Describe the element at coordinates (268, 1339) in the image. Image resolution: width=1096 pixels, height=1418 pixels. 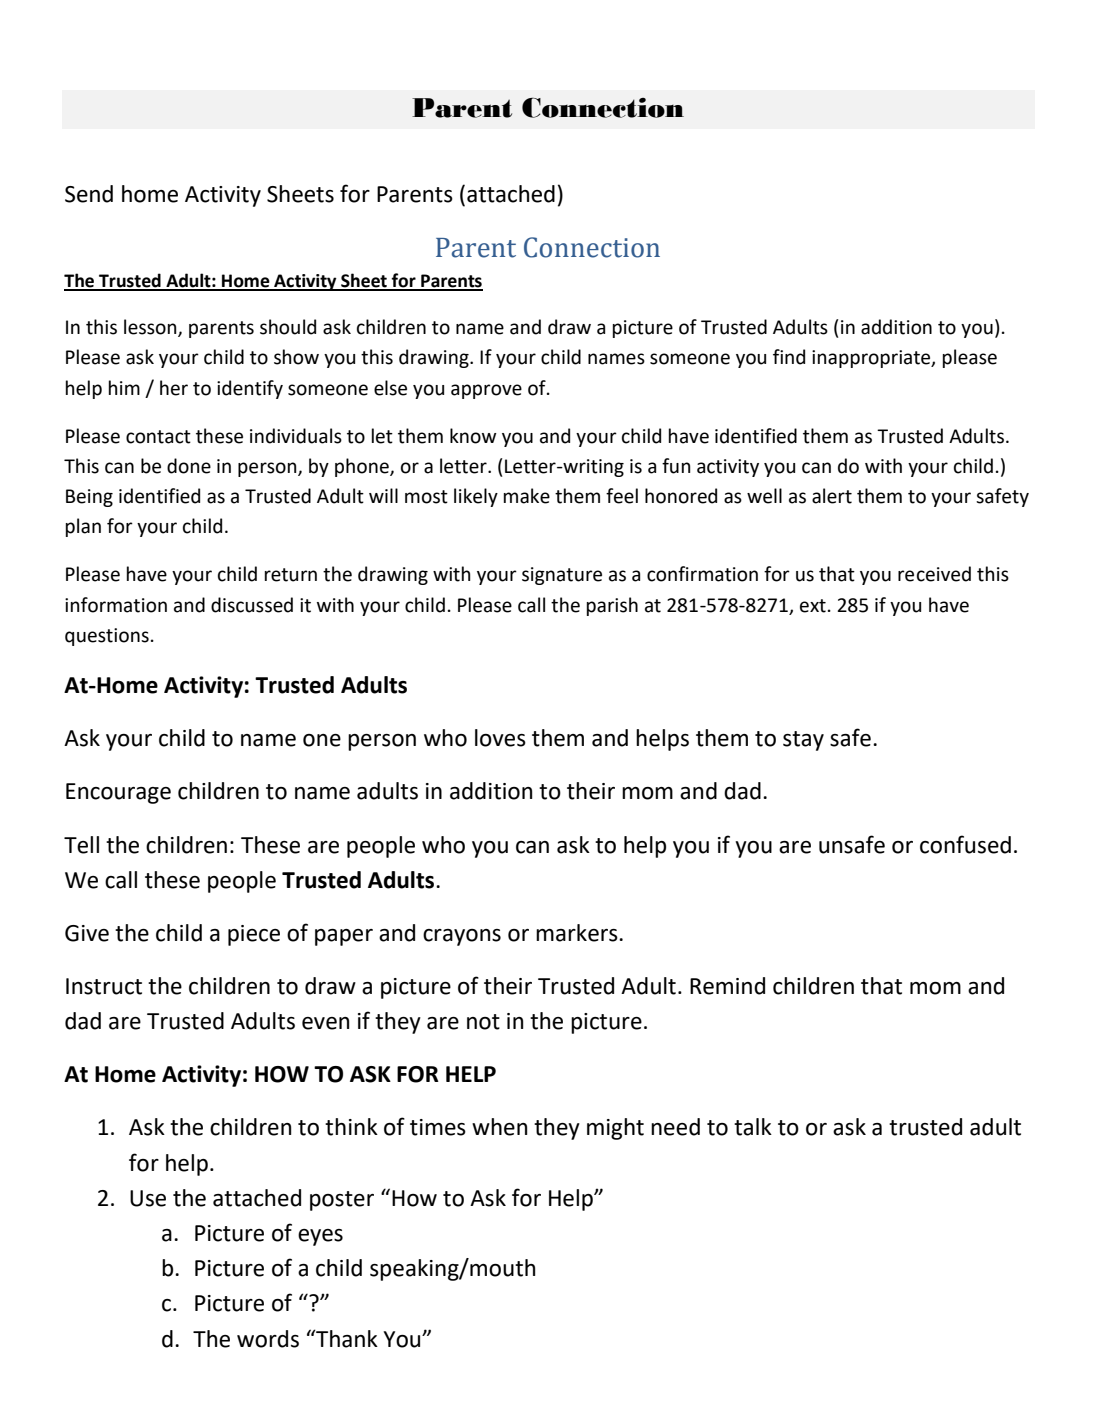
I see `words` at that location.
